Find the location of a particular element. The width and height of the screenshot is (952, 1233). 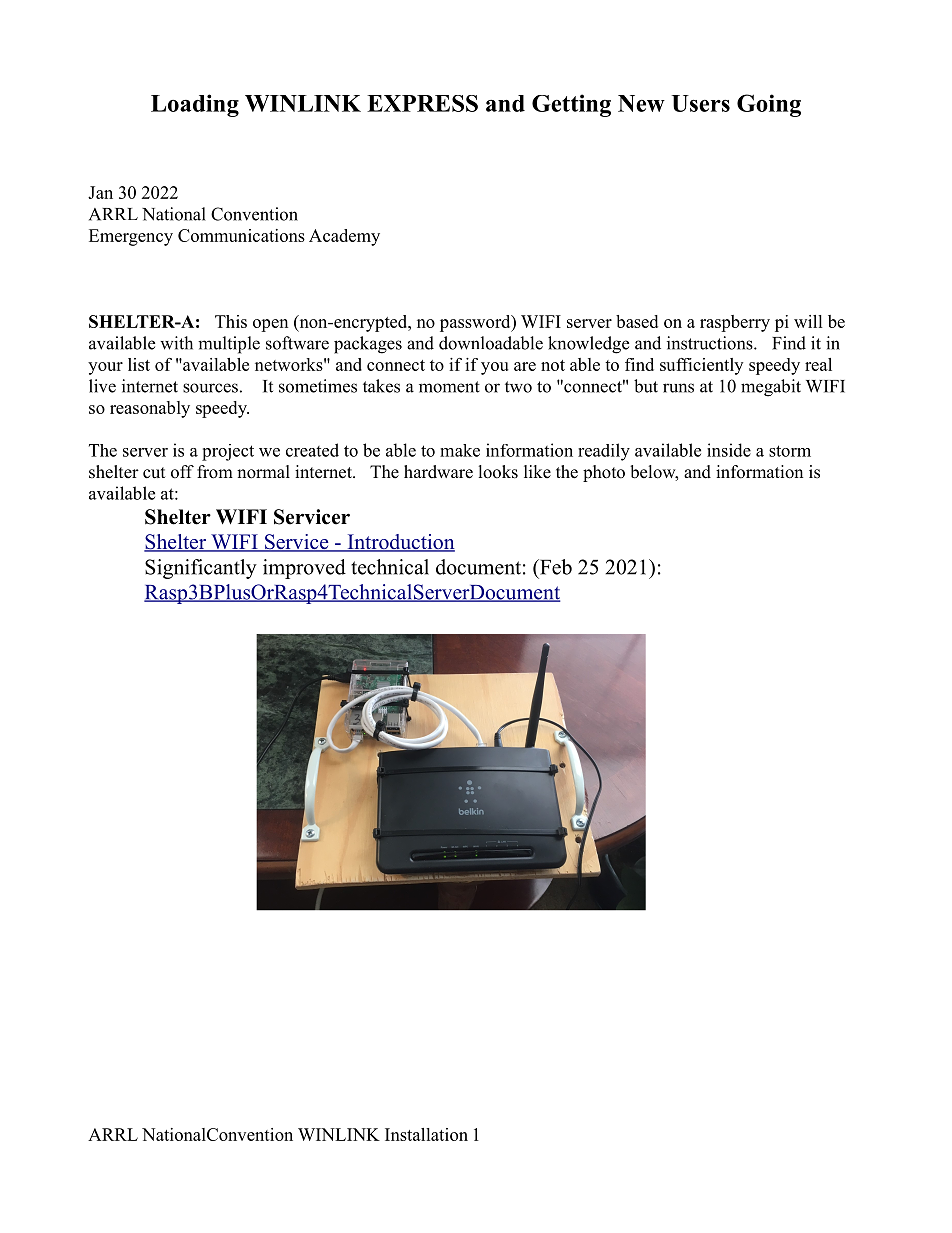

Loading is located at coordinates (195, 105).
